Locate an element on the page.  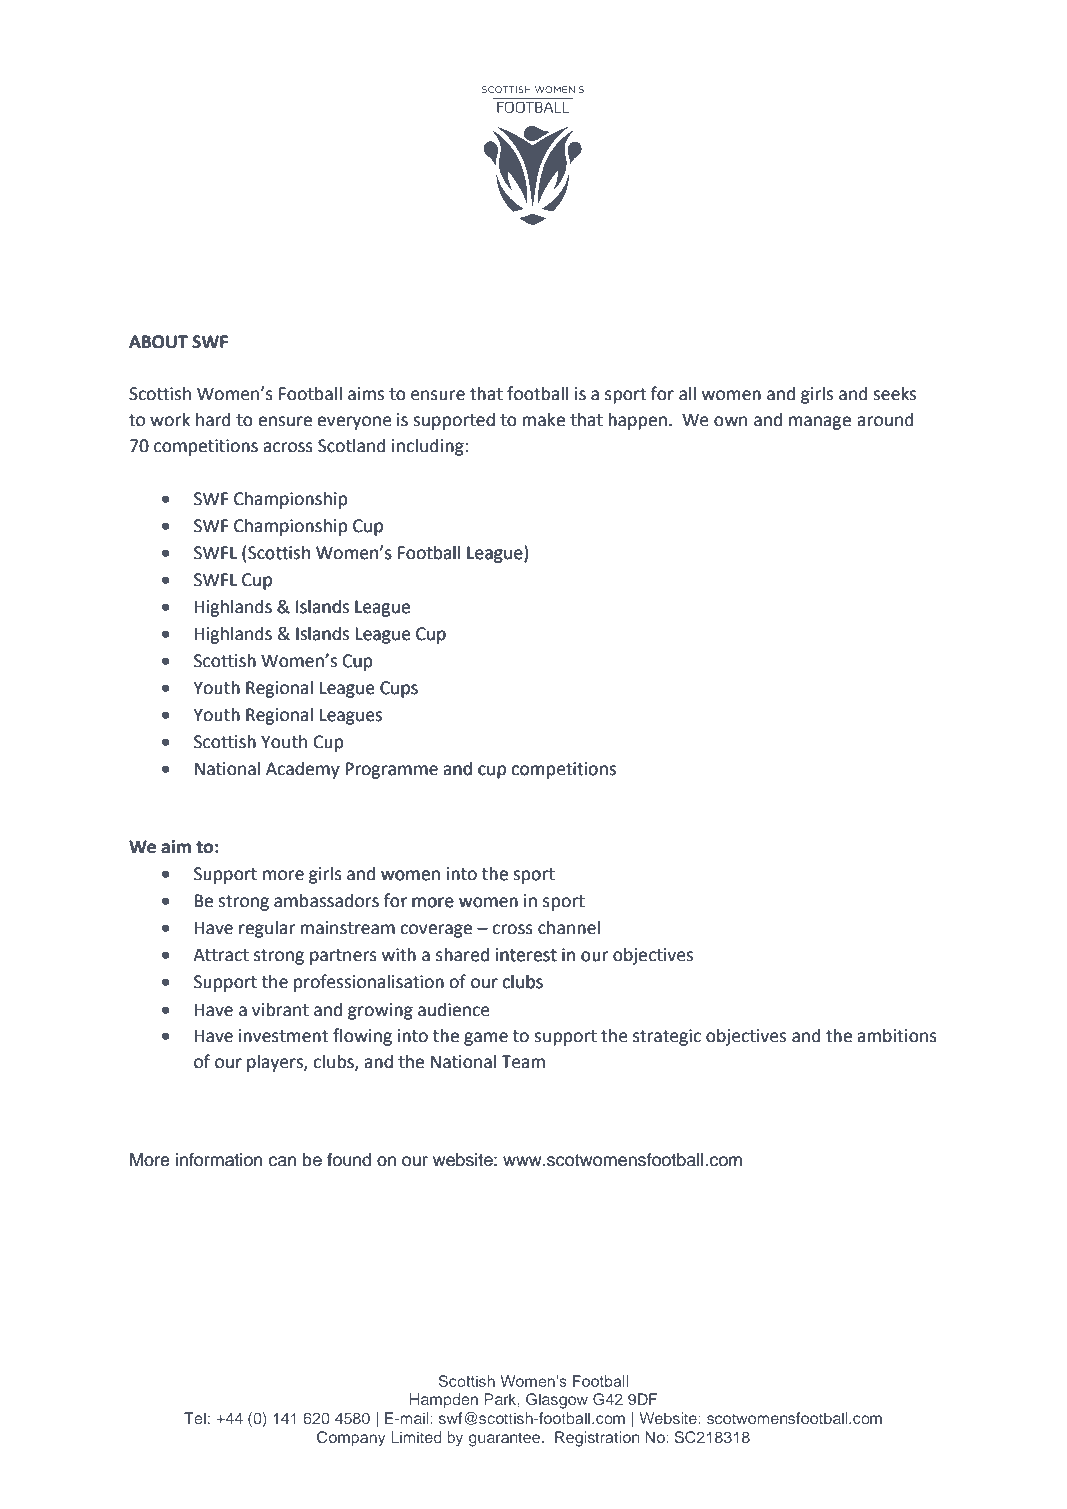
Tel is located at coordinates (195, 1418).
